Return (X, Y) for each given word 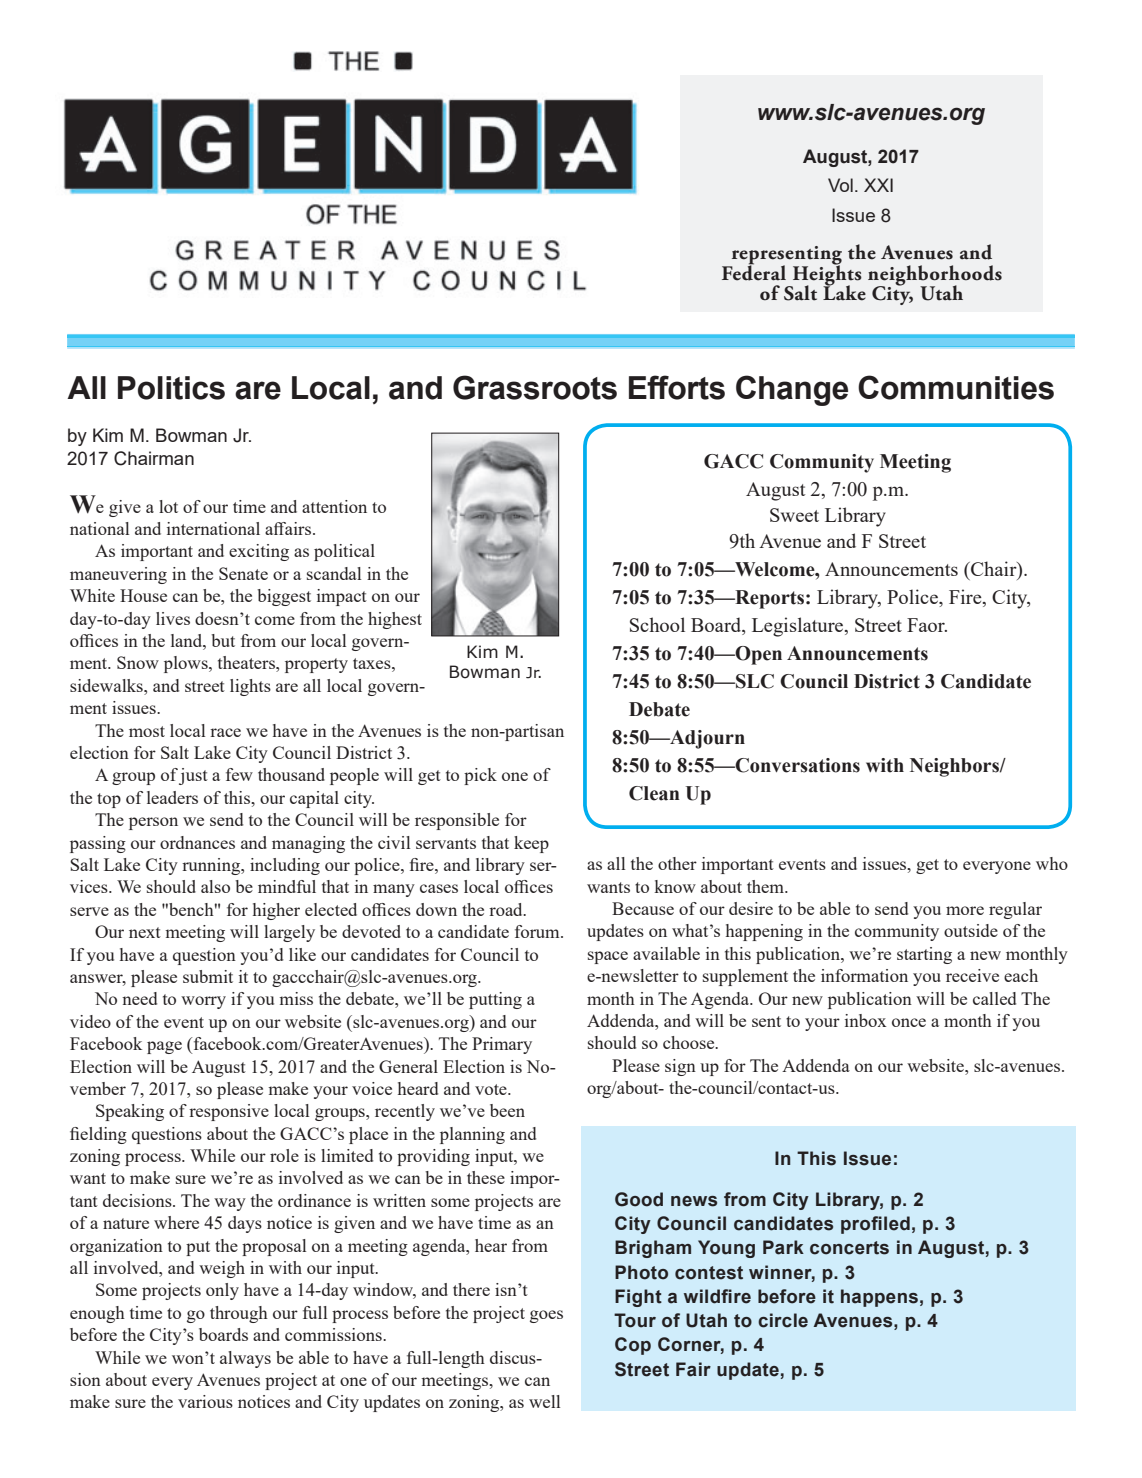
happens (879, 1298)
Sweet (794, 515)
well (544, 1401)
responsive (229, 1112)
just (193, 776)
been (507, 1110)
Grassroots (535, 387)
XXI (878, 185)
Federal (754, 272)
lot (168, 506)
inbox (866, 1020)
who (1052, 863)
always (245, 1359)
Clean (654, 793)
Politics (171, 388)
